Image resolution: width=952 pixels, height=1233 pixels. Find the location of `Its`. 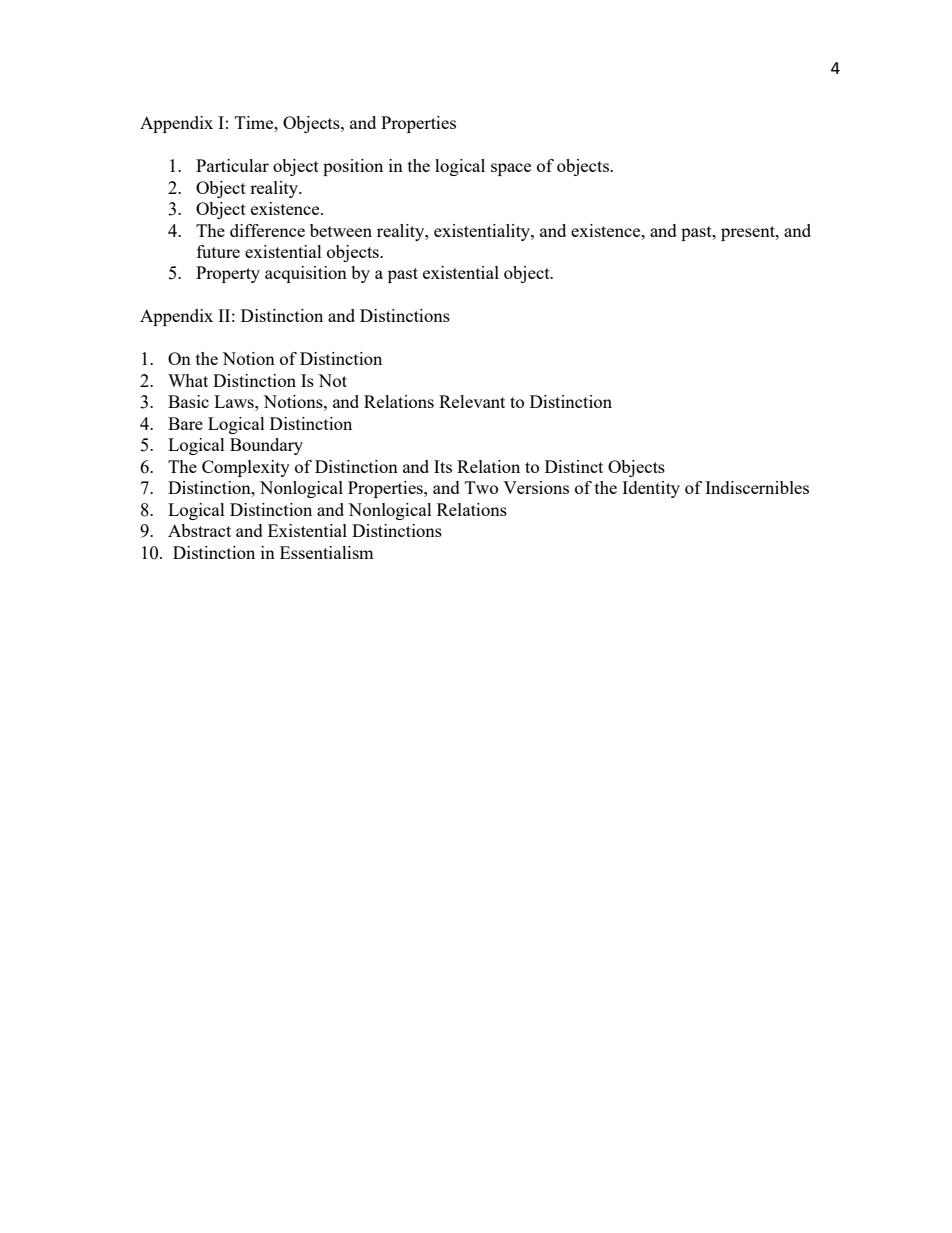

Its is located at coordinates (443, 466).
